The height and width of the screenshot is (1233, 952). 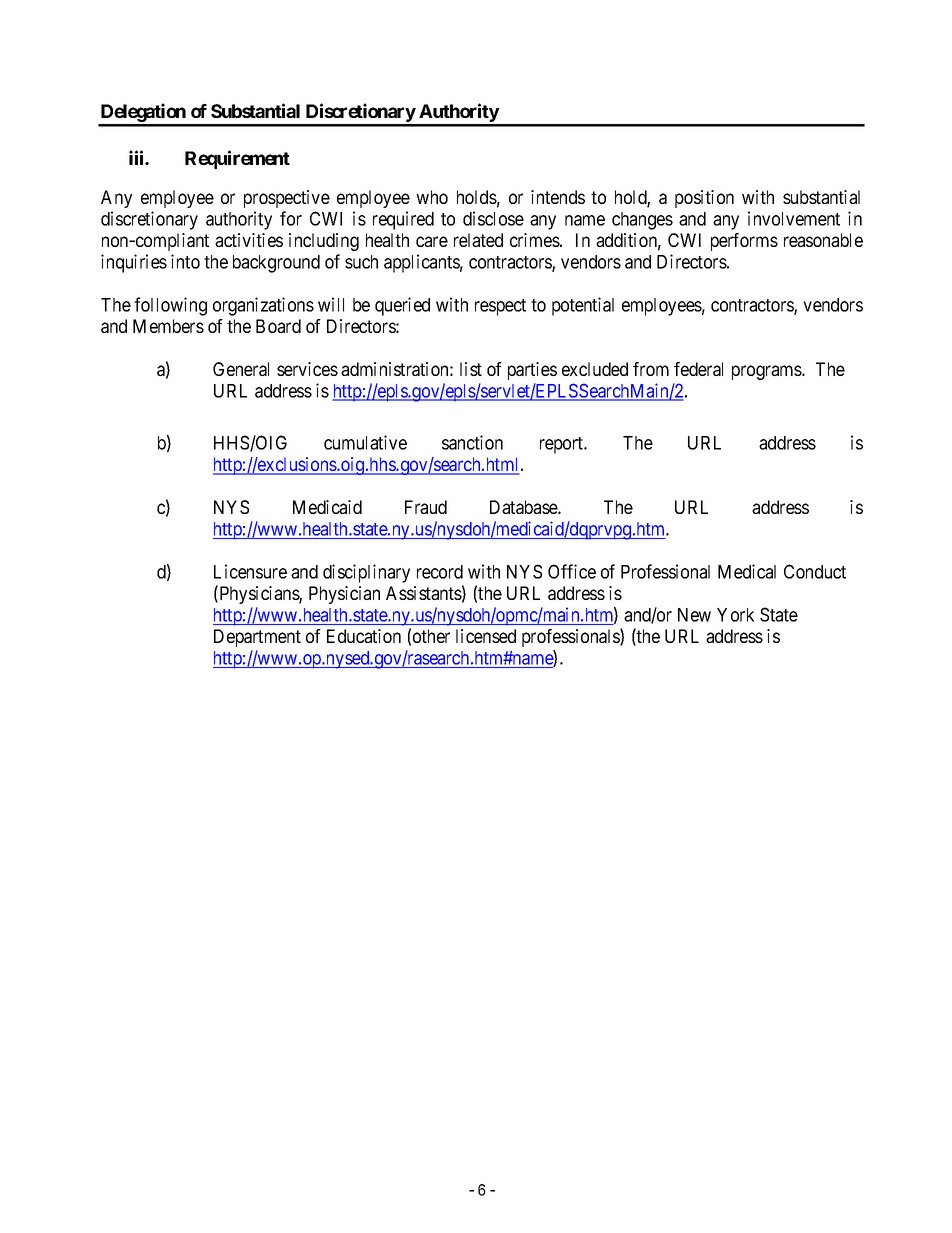 I want to click on Database, so click(x=524, y=507).
